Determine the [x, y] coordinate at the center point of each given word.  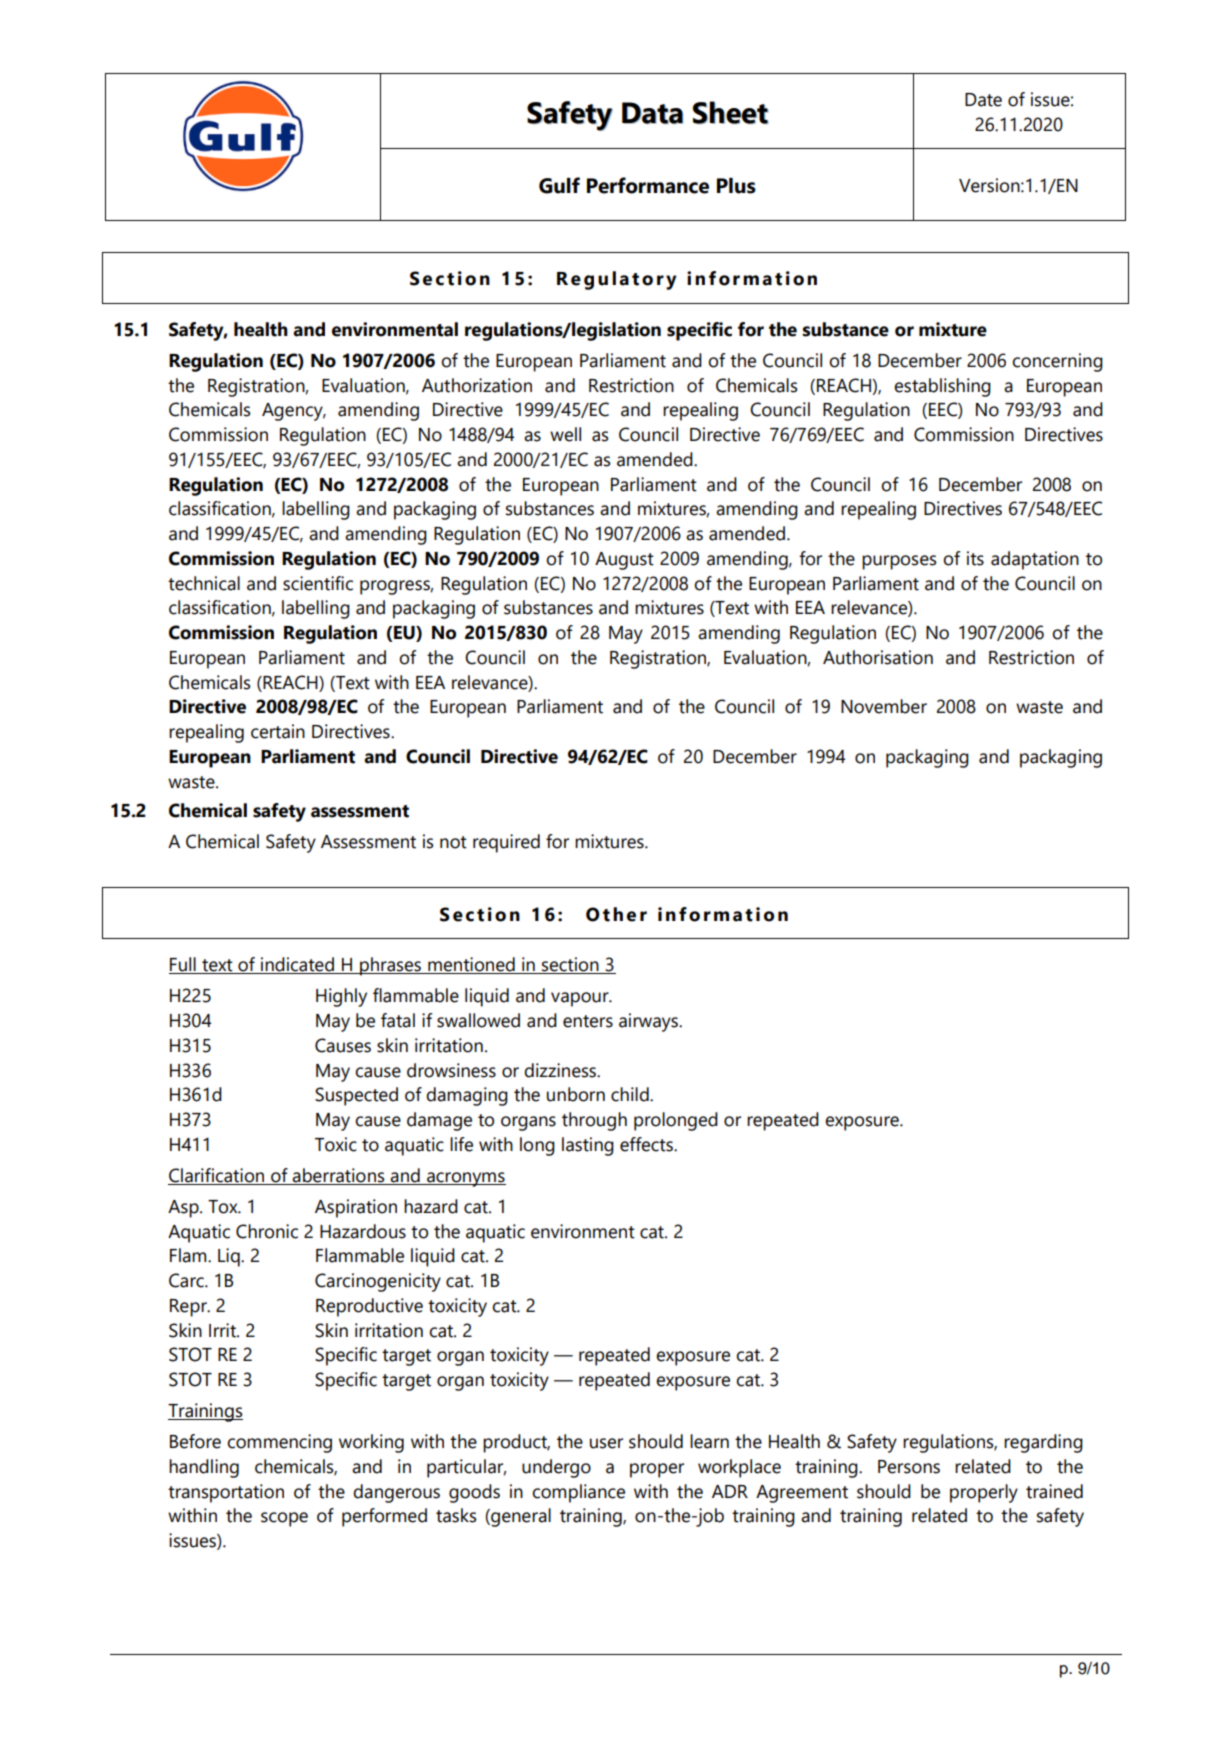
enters [588, 1021]
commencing [279, 1443]
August [624, 561]
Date [983, 100]
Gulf [559, 185]
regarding [1043, 1443]
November [884, 706]
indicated [297, 965]
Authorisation [878, 657]
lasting [588, 1146]
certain [278, 731]
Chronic [267, 1231]
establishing [942, 387]
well [565, 434]
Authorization [477, 385]
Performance [648, 185]
